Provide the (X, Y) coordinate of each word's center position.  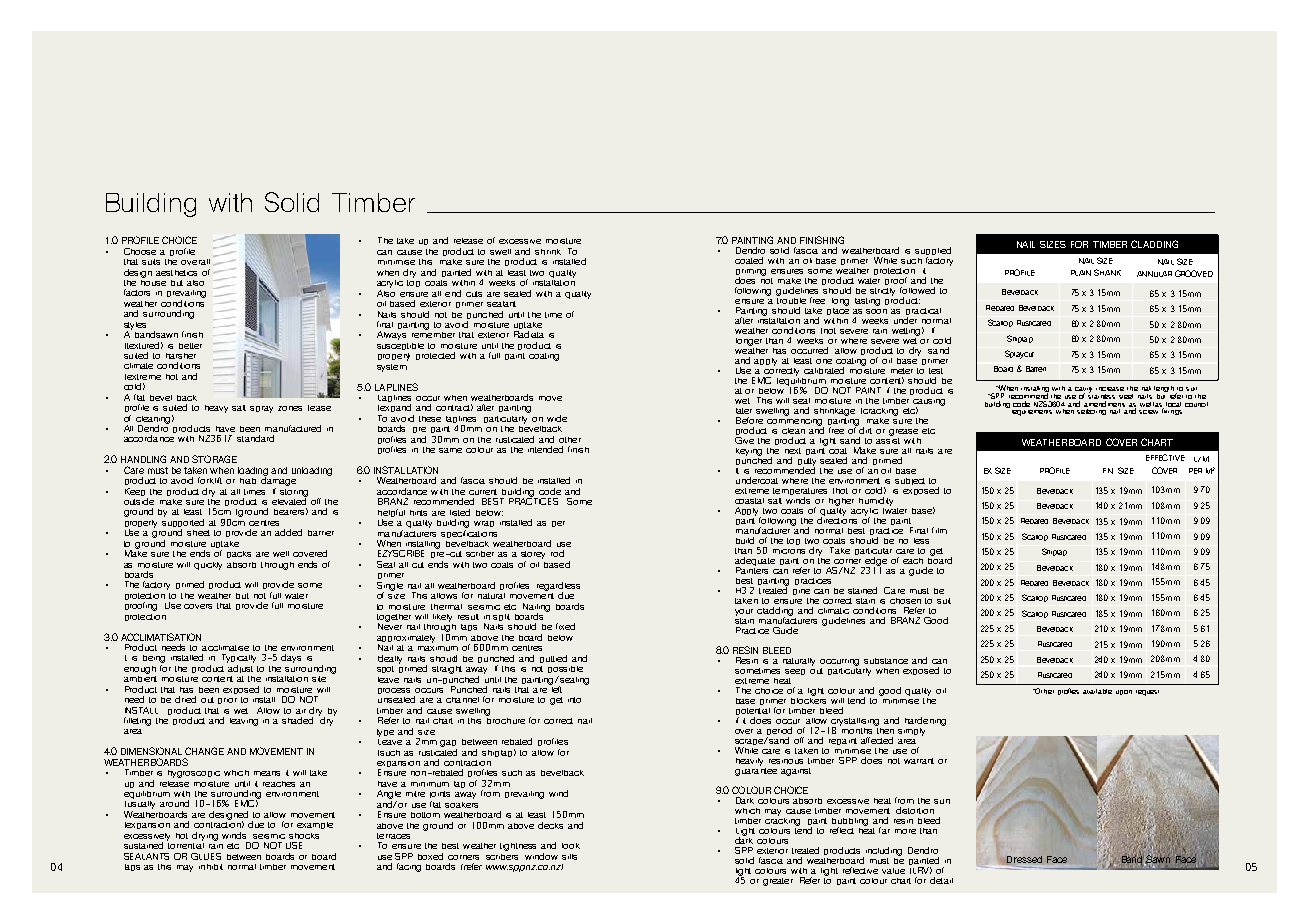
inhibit (211, 867)
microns (789, 549)
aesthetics (176, 273)
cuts (474, 294)
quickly (208, 566)
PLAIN (1081, 273)
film (939, 530)
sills (569, 857)
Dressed (1024, 859)
